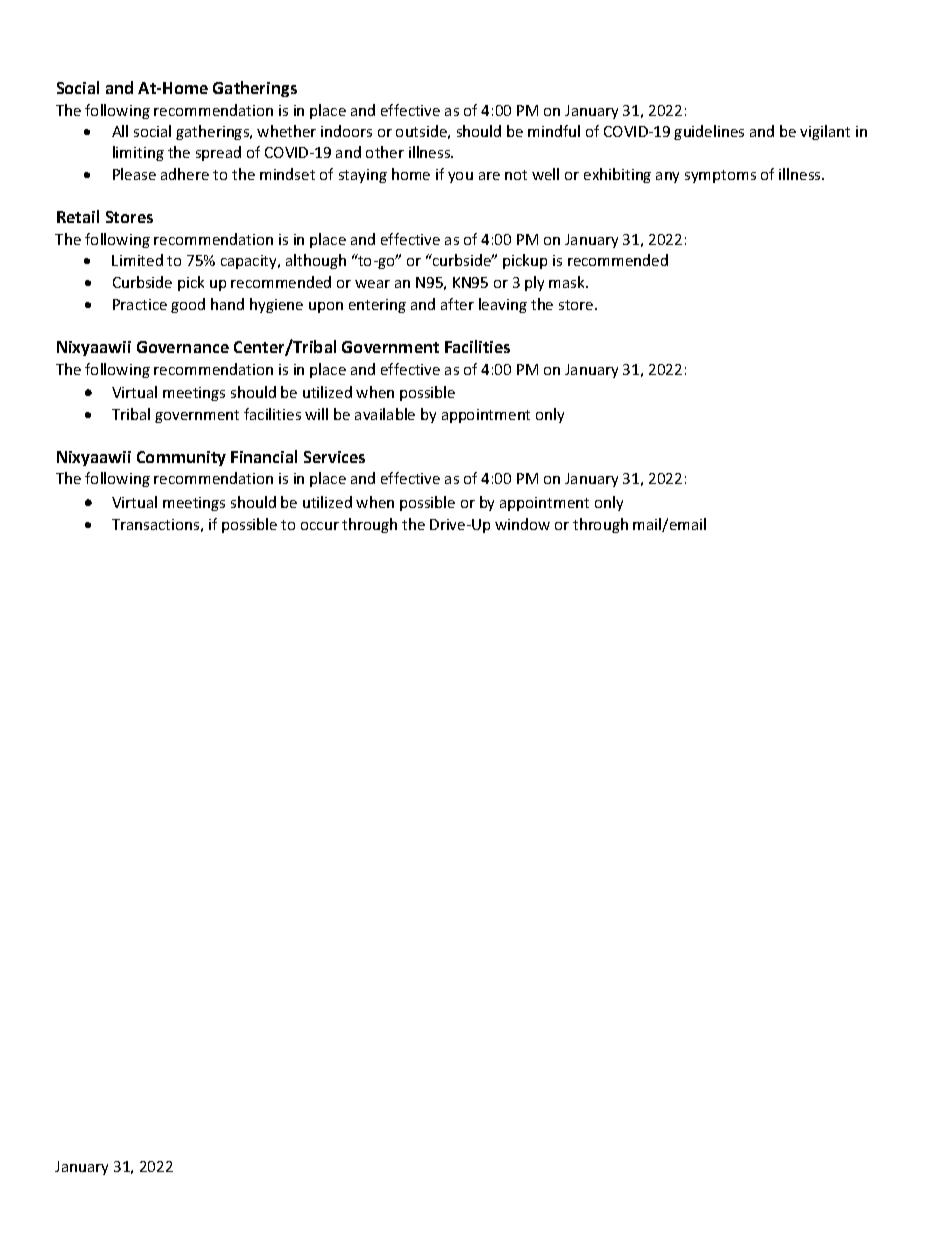  I want to click on mask, so click(568, 282).
